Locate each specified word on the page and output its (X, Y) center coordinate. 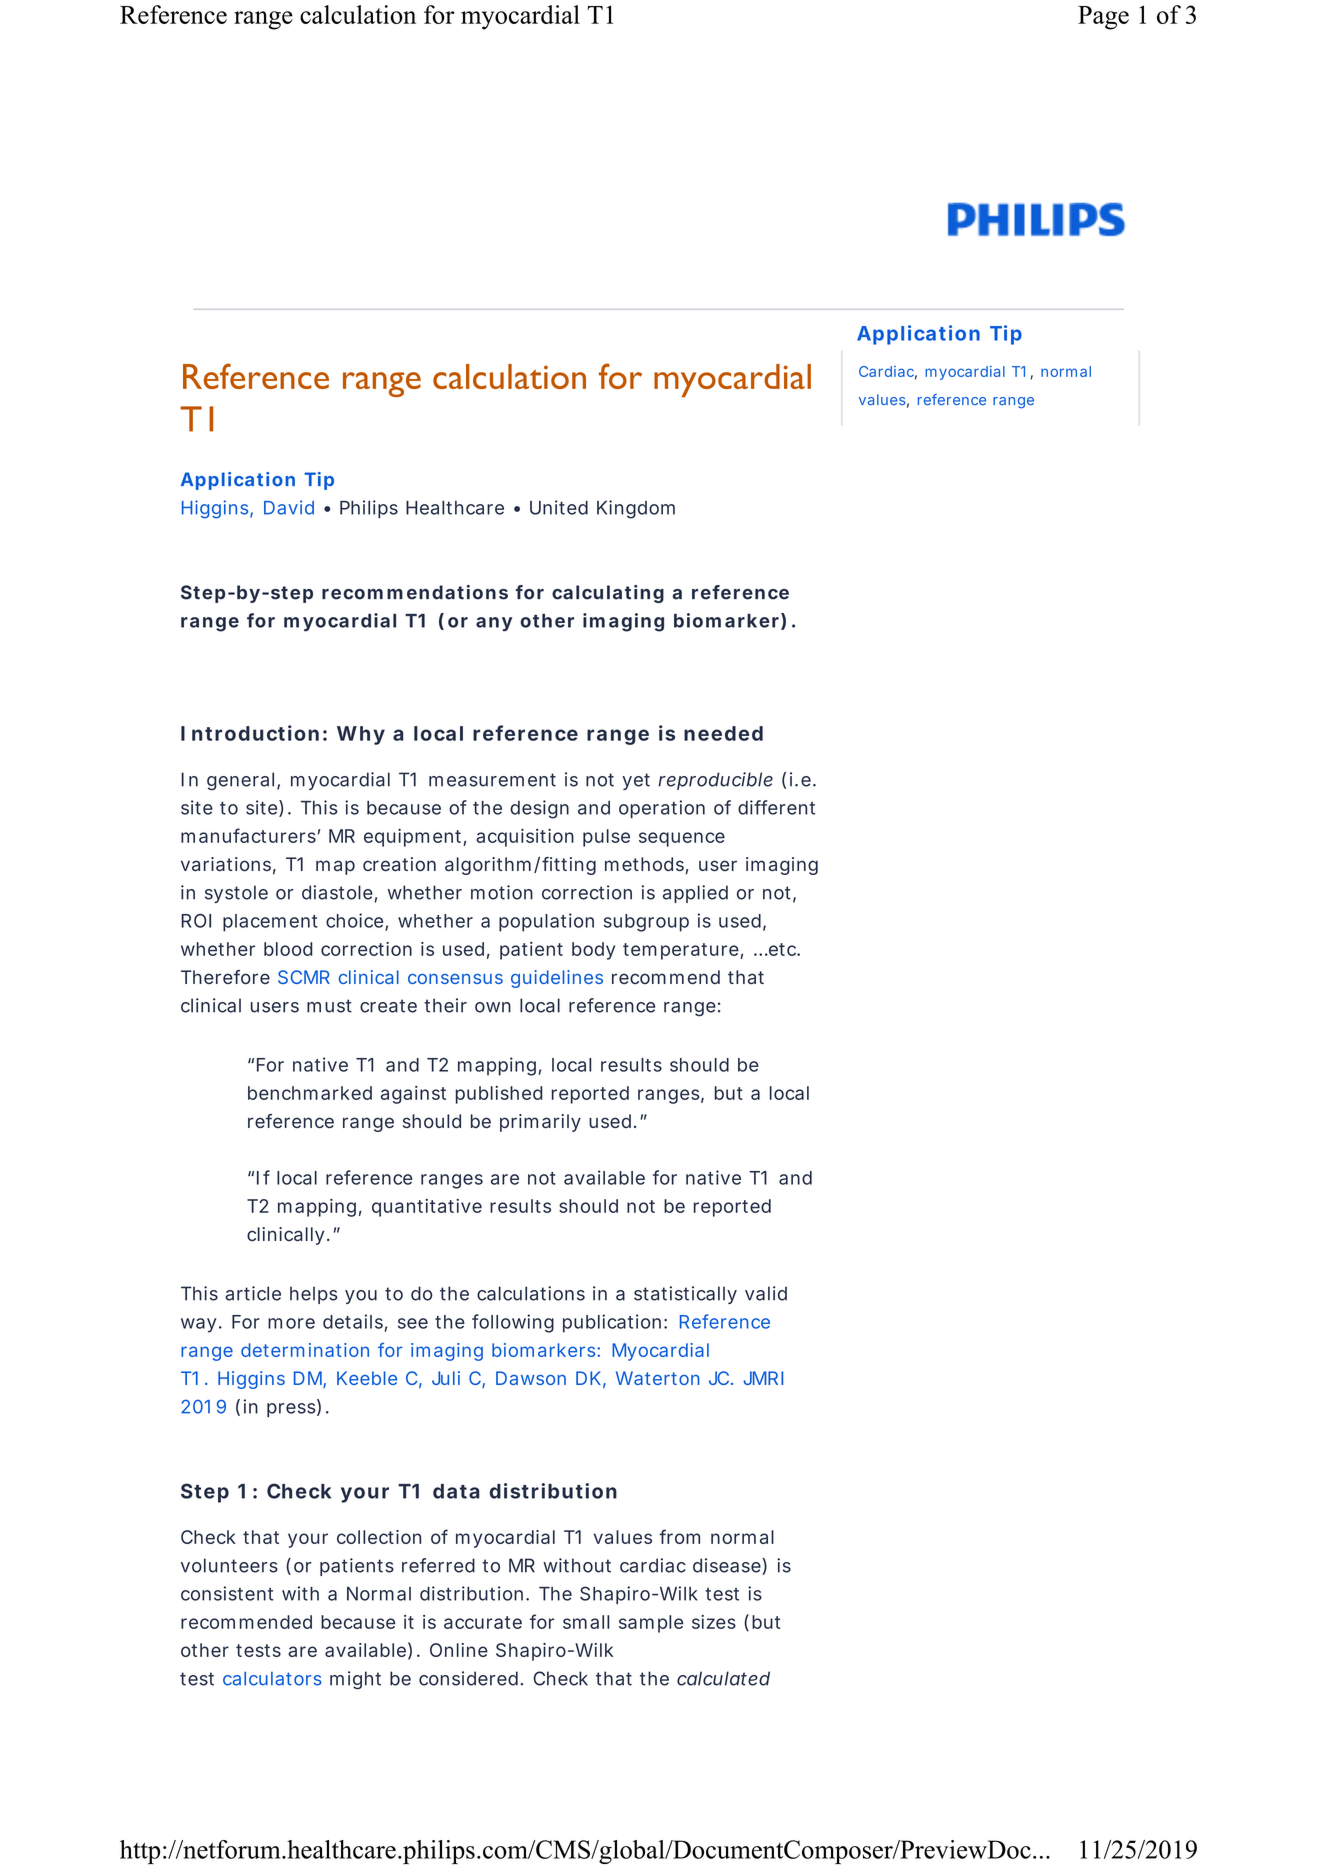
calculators (272, 1678)
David (289, 507)
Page (1103, 18)
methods (645, 865)
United (559, 507)
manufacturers (248, 835)
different (776, 807)
